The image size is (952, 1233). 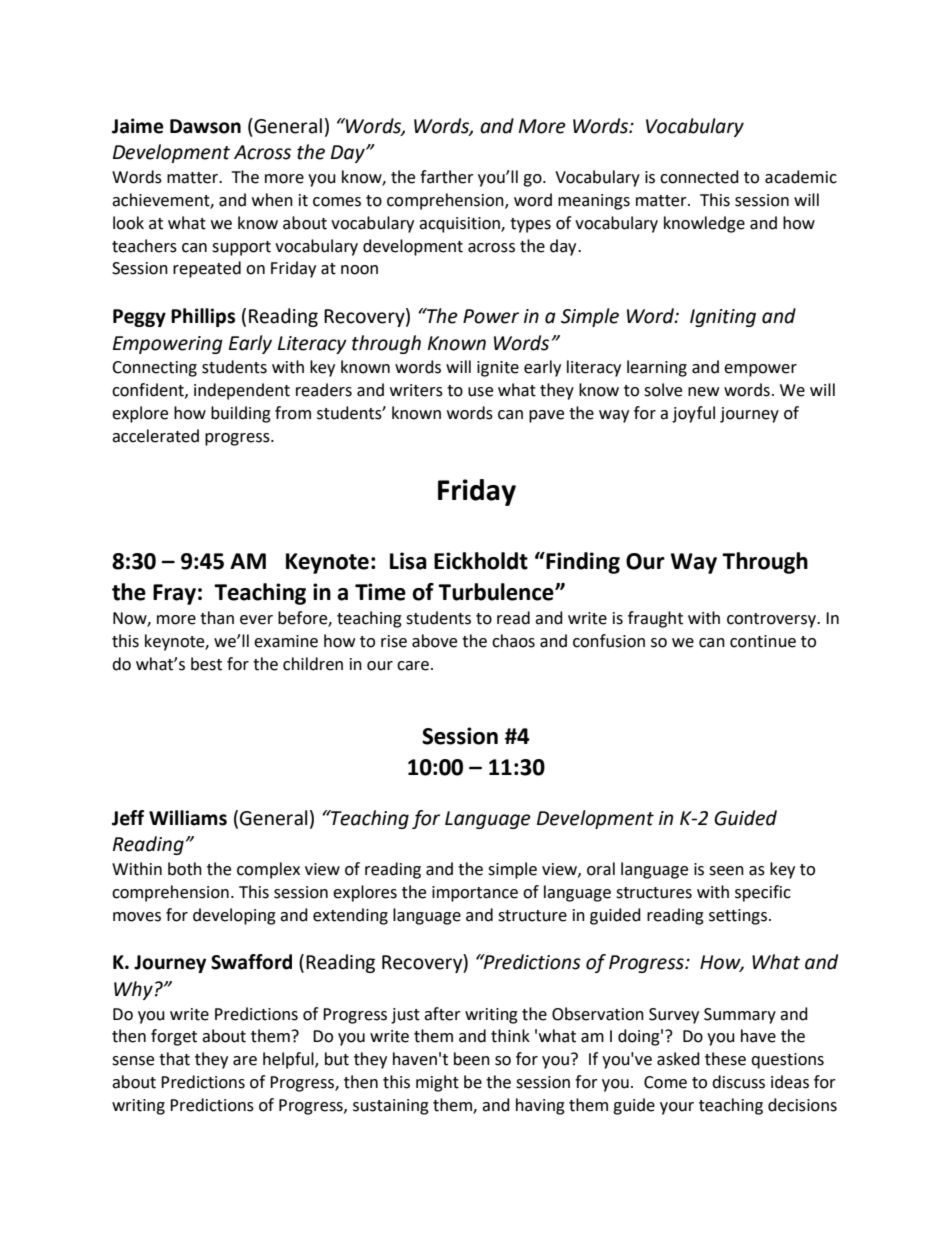 What do you see at coordinates (447, 177) in the image?
I see `farther` at bounding box center [447, 177].
